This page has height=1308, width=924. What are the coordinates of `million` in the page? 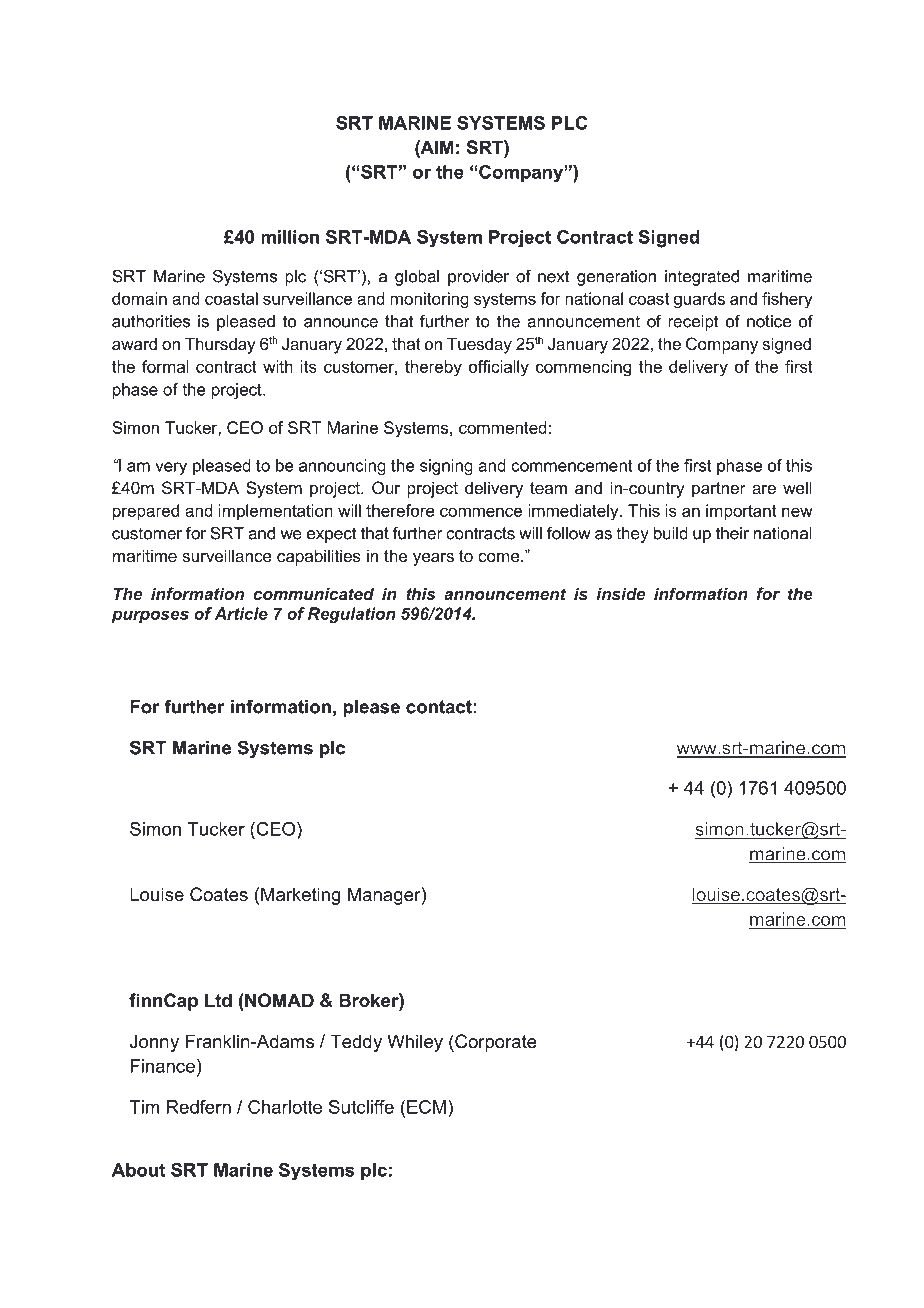 It's located at (290, 237).
